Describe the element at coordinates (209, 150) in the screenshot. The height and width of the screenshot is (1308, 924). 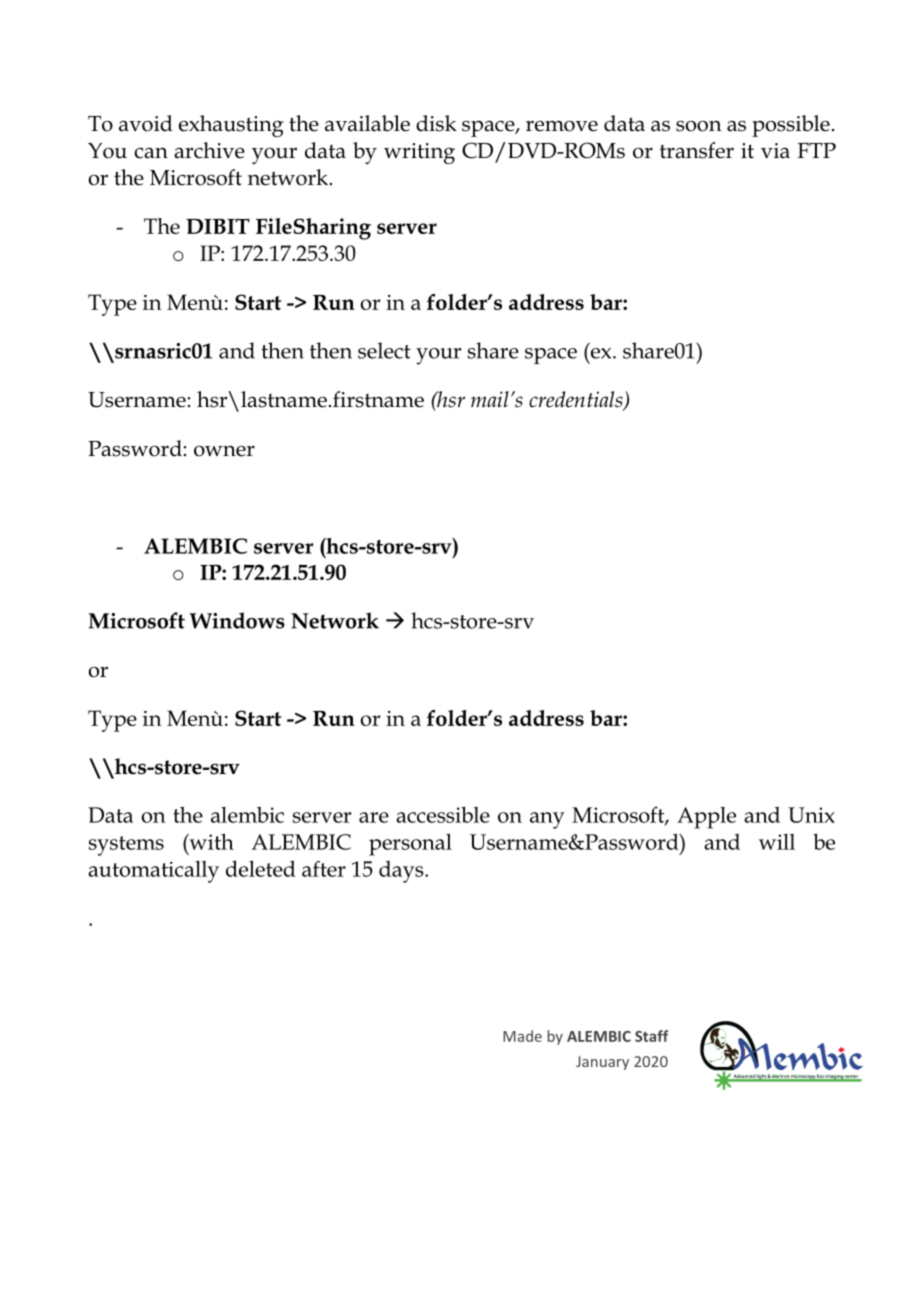
I see `archive` at that location.
